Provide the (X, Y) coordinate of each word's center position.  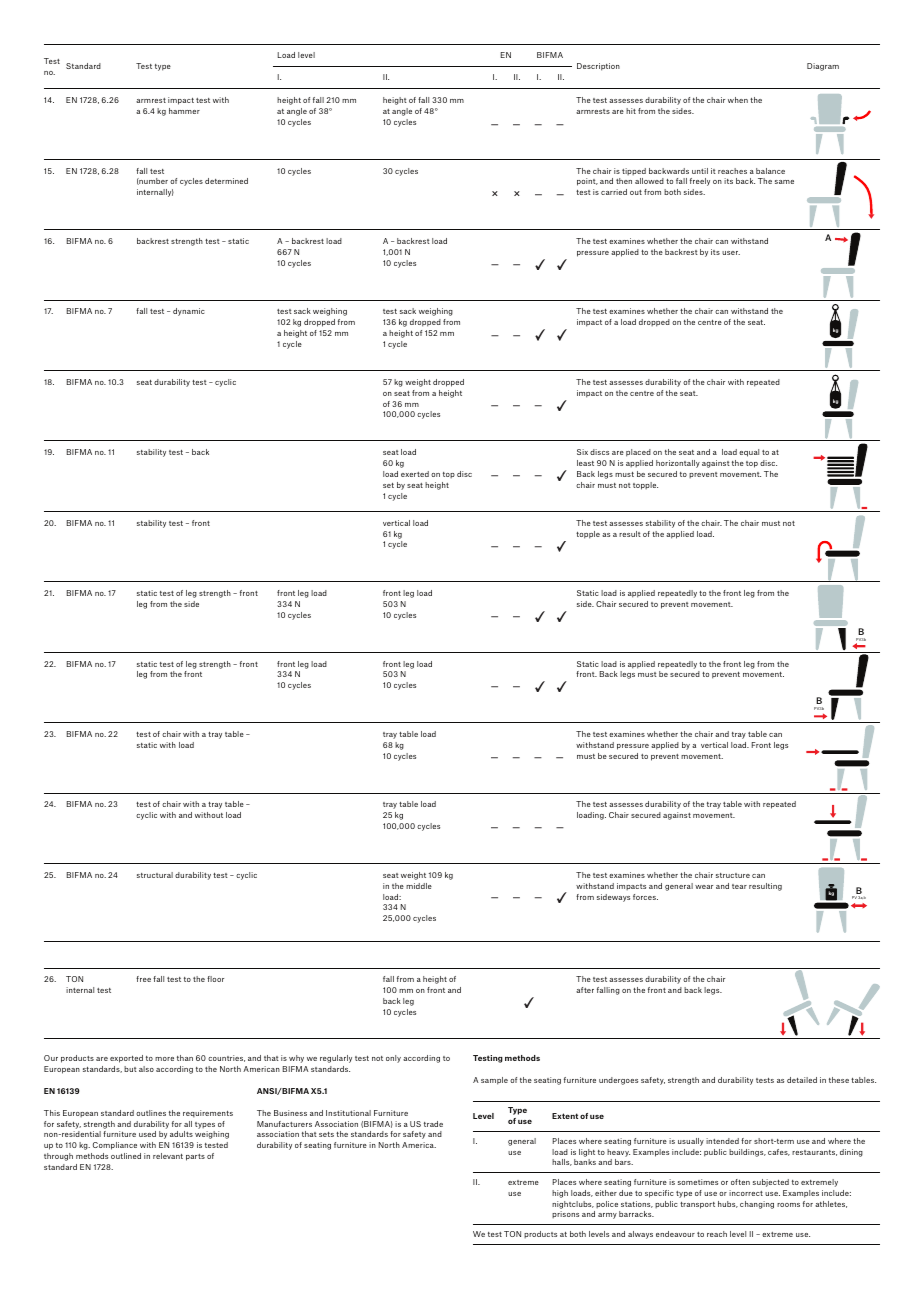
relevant (168, 1156)
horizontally (678, 464)
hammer (184, 111)
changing (757, 1205)
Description (598, 67)
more (164, 1059)
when (738, 100)
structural (155, 875)
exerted (415, 474)
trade (433, 1124)
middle (419, 886)
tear (739, 886)
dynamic (189, 312)
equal (749, 453)
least (585, 463)
